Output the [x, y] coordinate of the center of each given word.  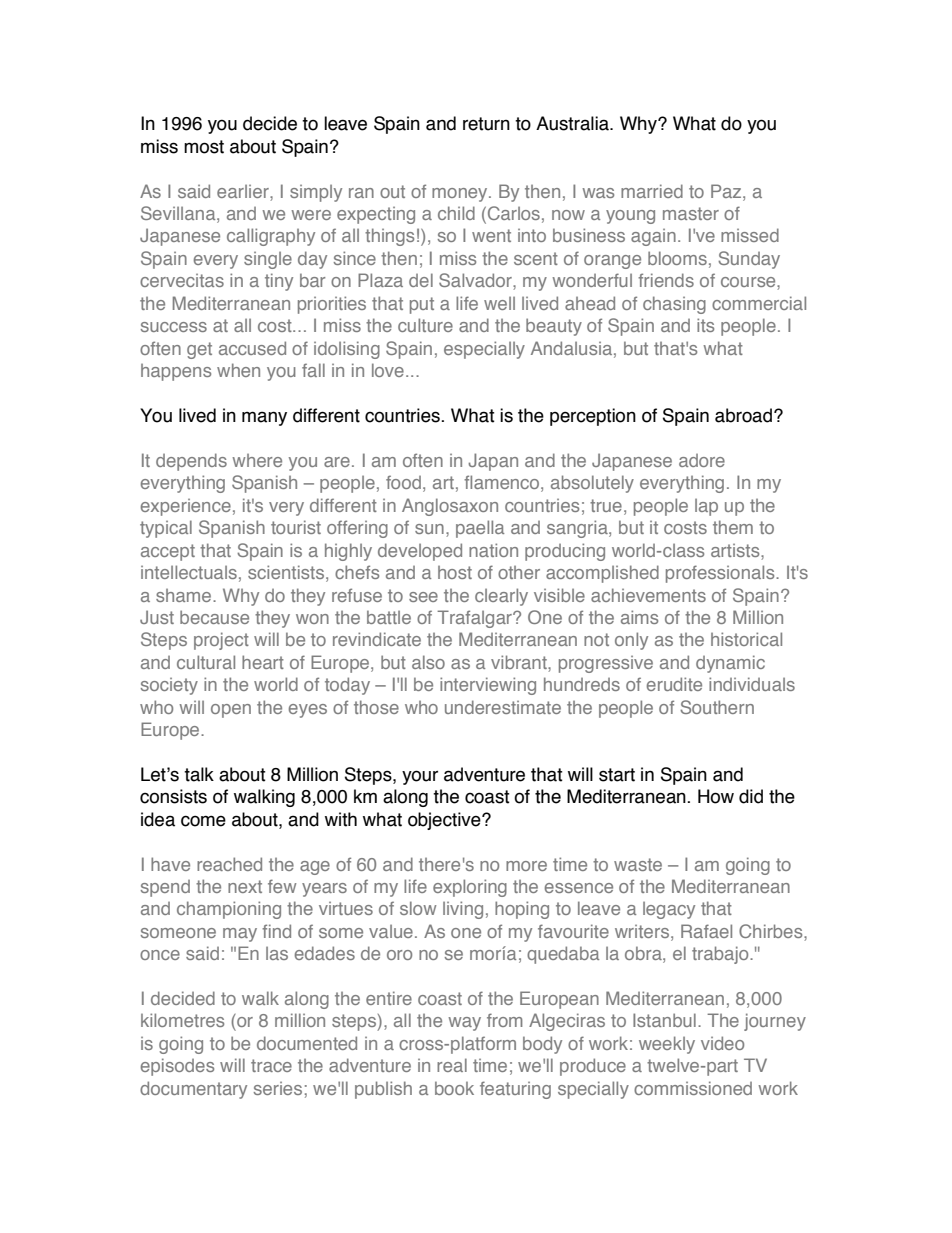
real [452, 1065]
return [486, 124]
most [204, 147]
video [722, 1043]
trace [271, 1065]
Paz [727, 191]
